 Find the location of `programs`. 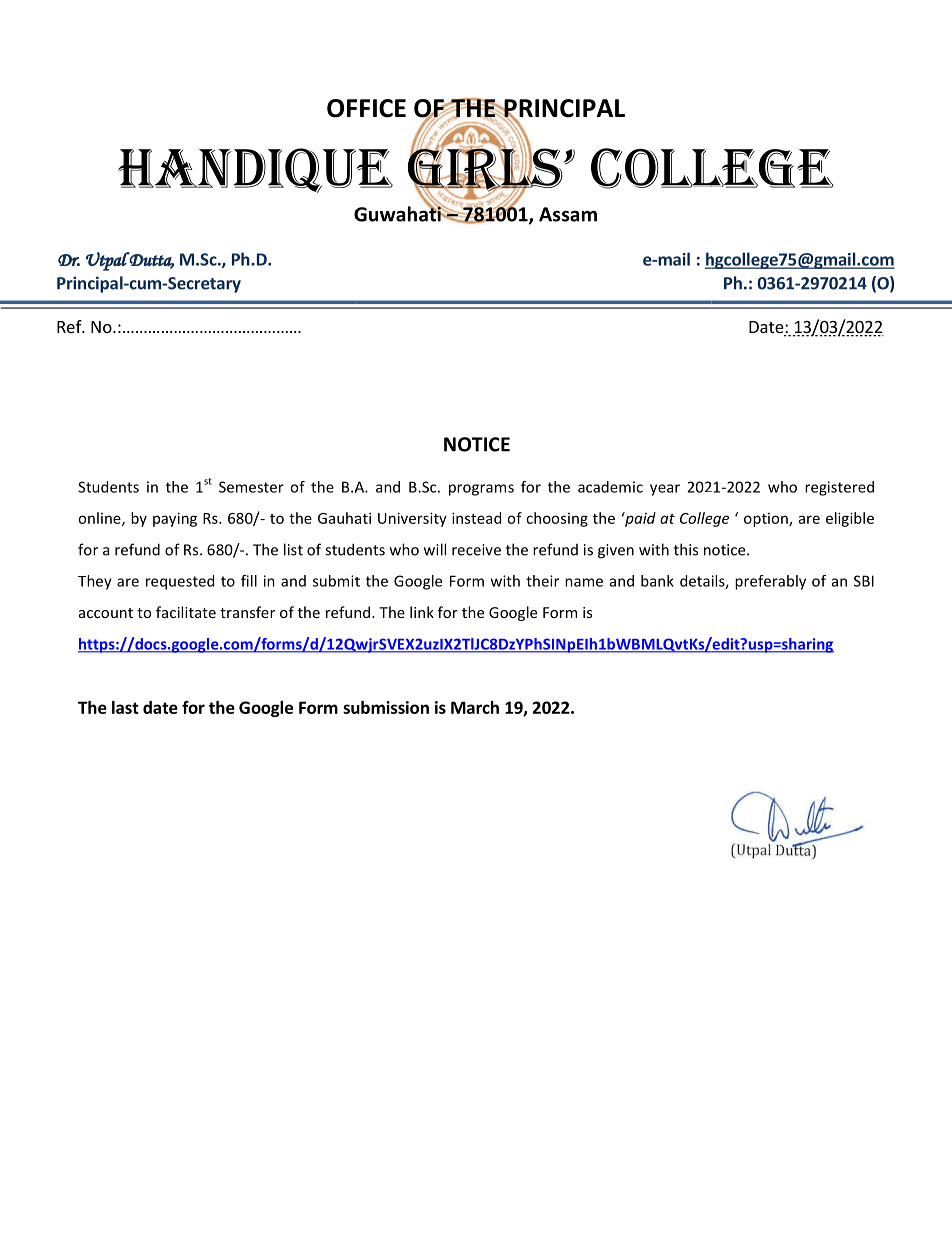

programs is located at coordinates (481, 490).
